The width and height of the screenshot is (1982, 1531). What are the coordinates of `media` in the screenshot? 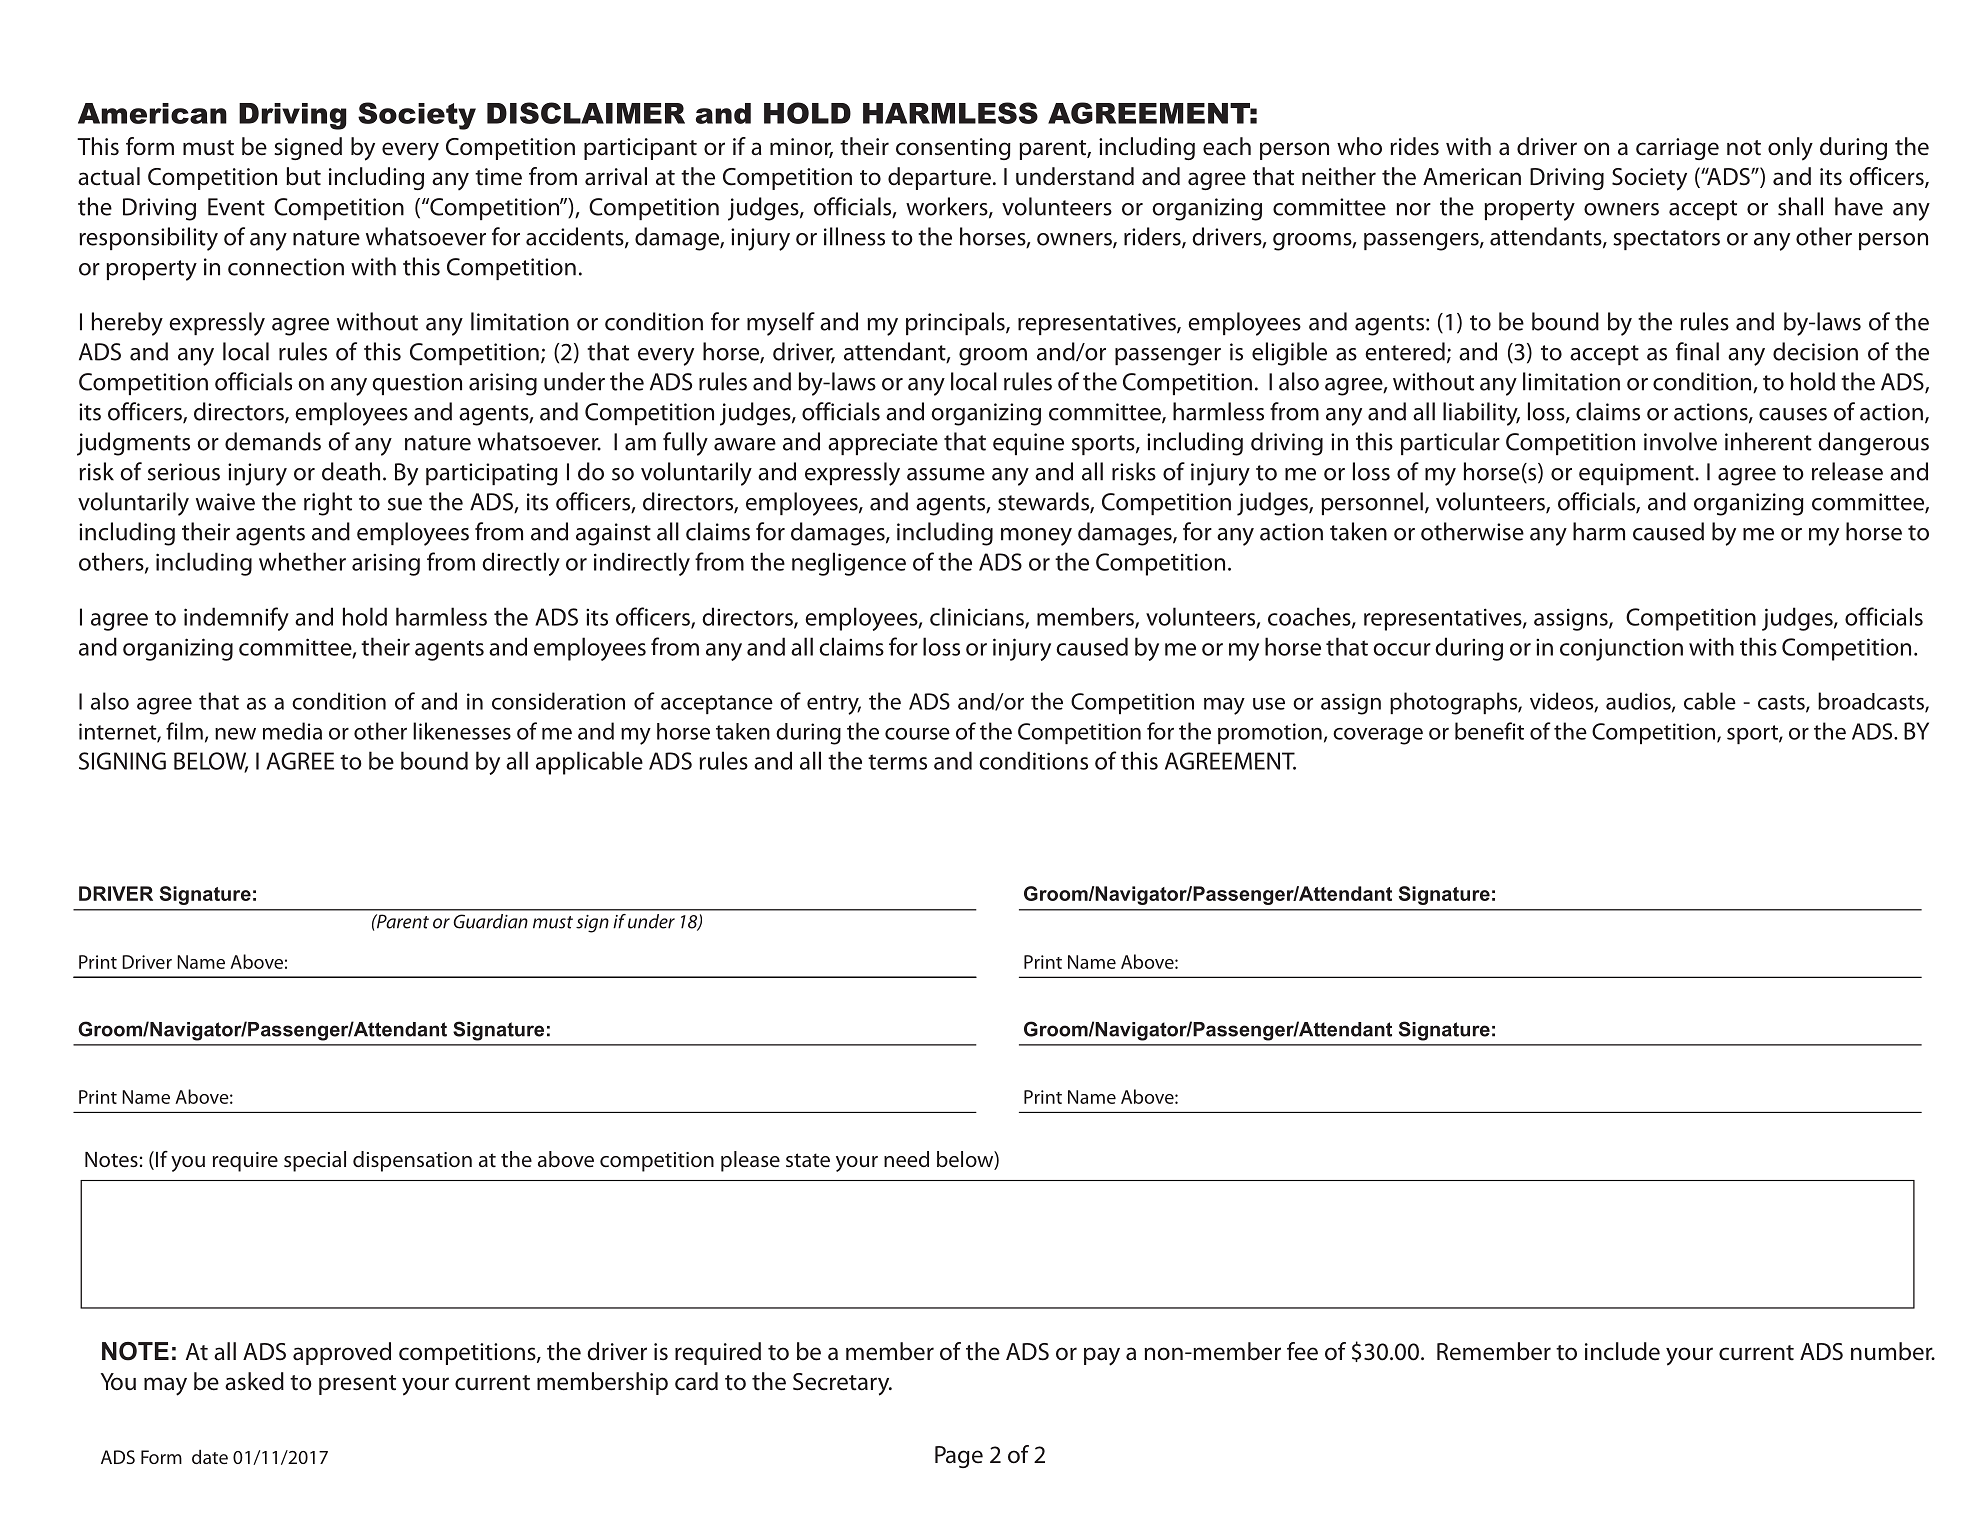 It's located at (292, 731).
